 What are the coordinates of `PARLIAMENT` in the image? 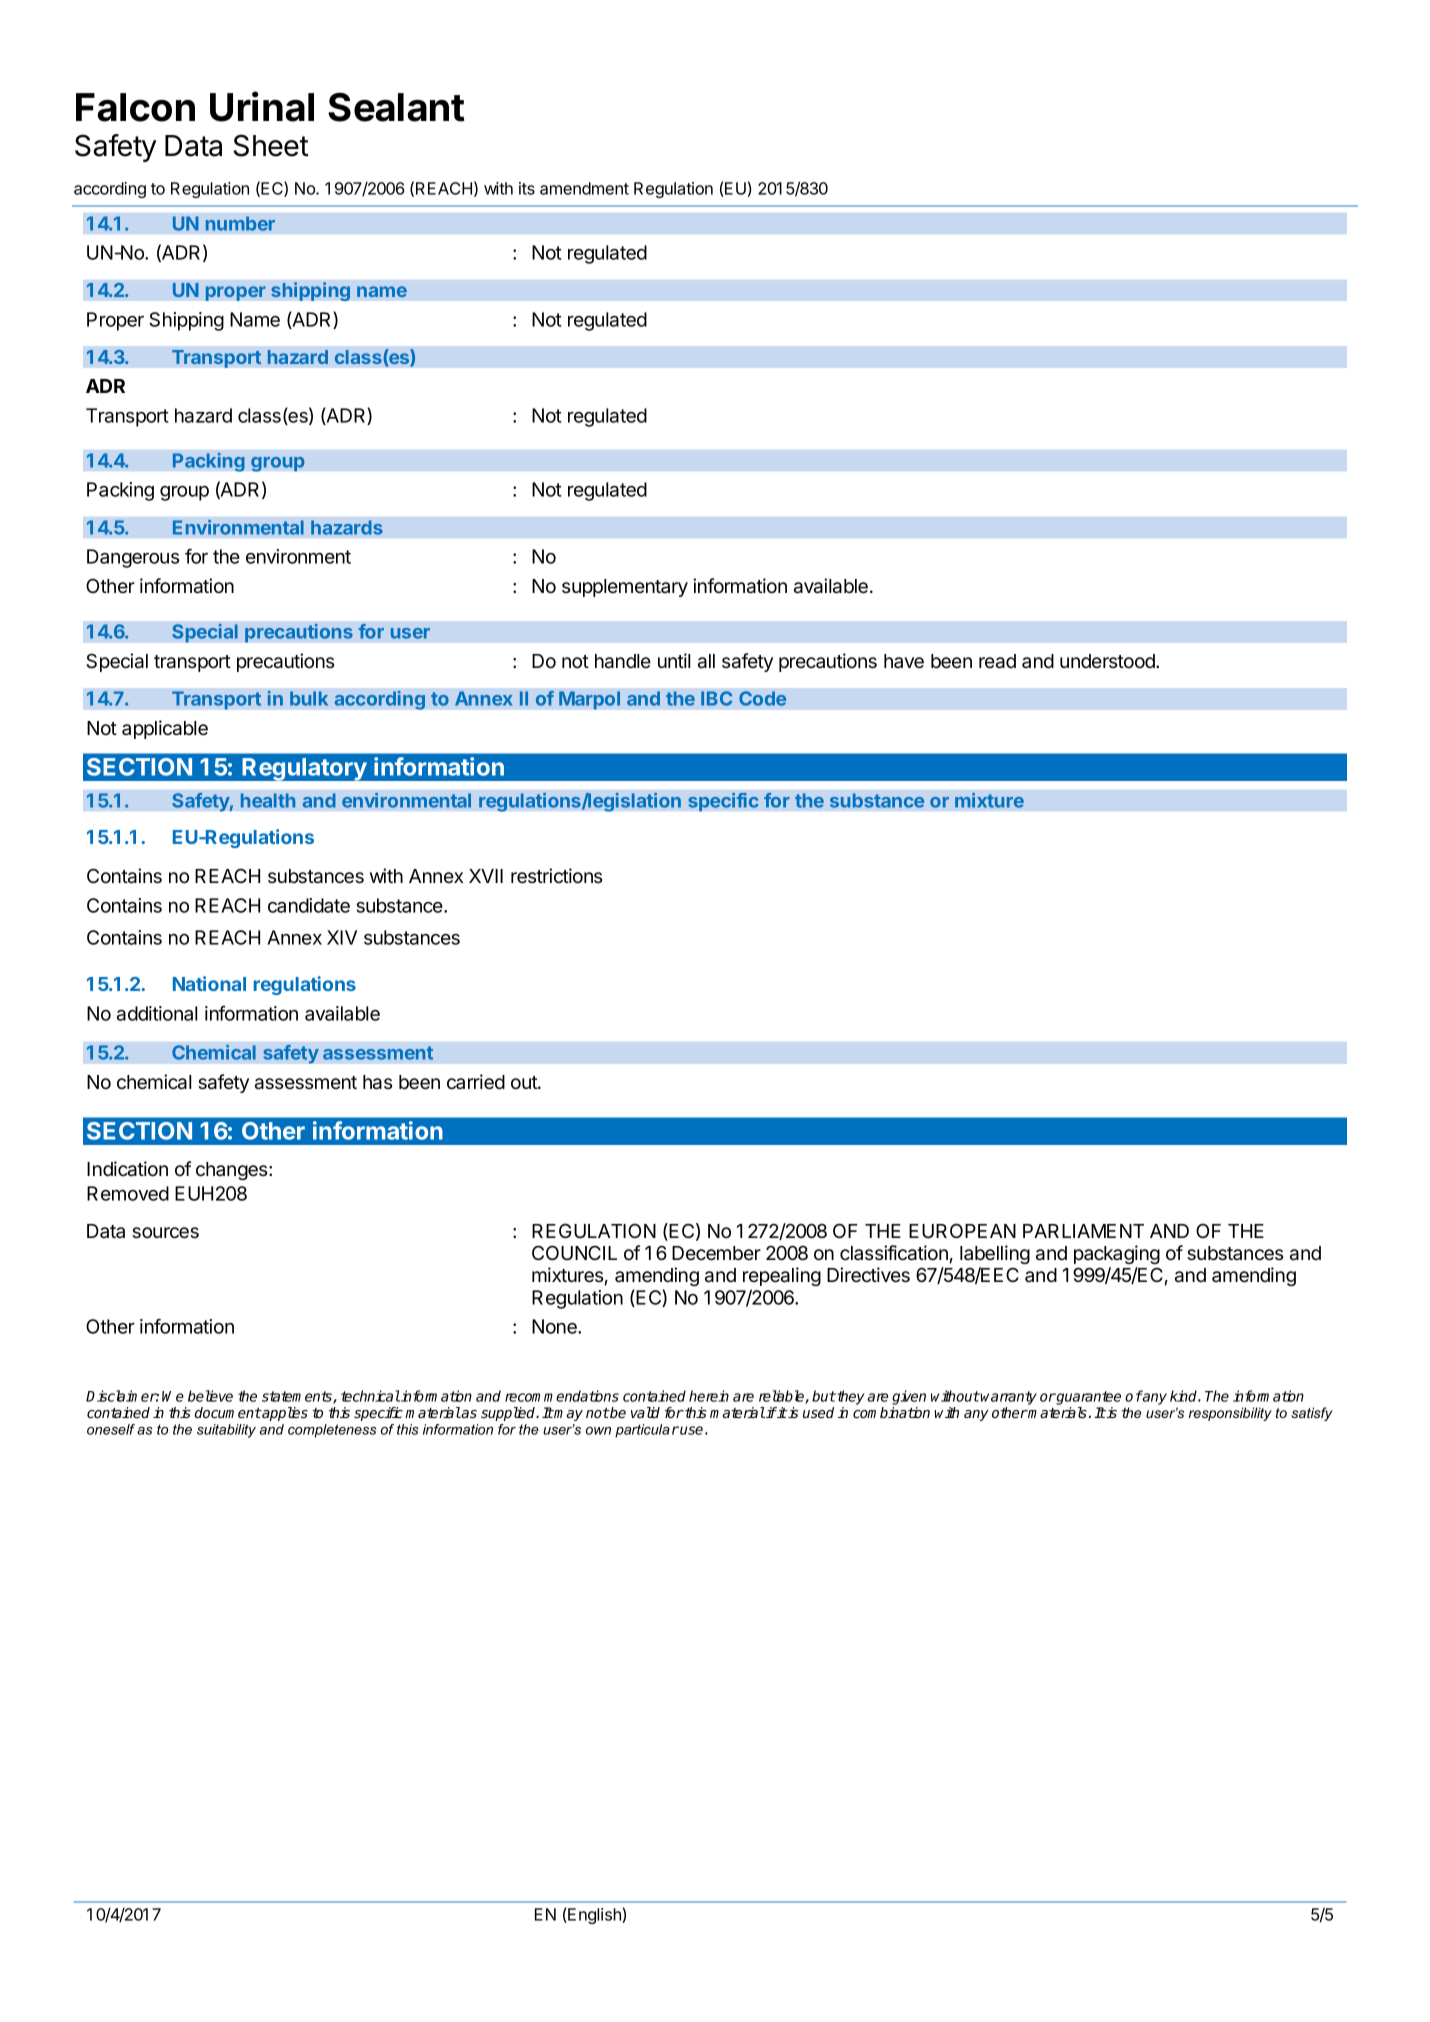 It's located at (1083, 1231).
